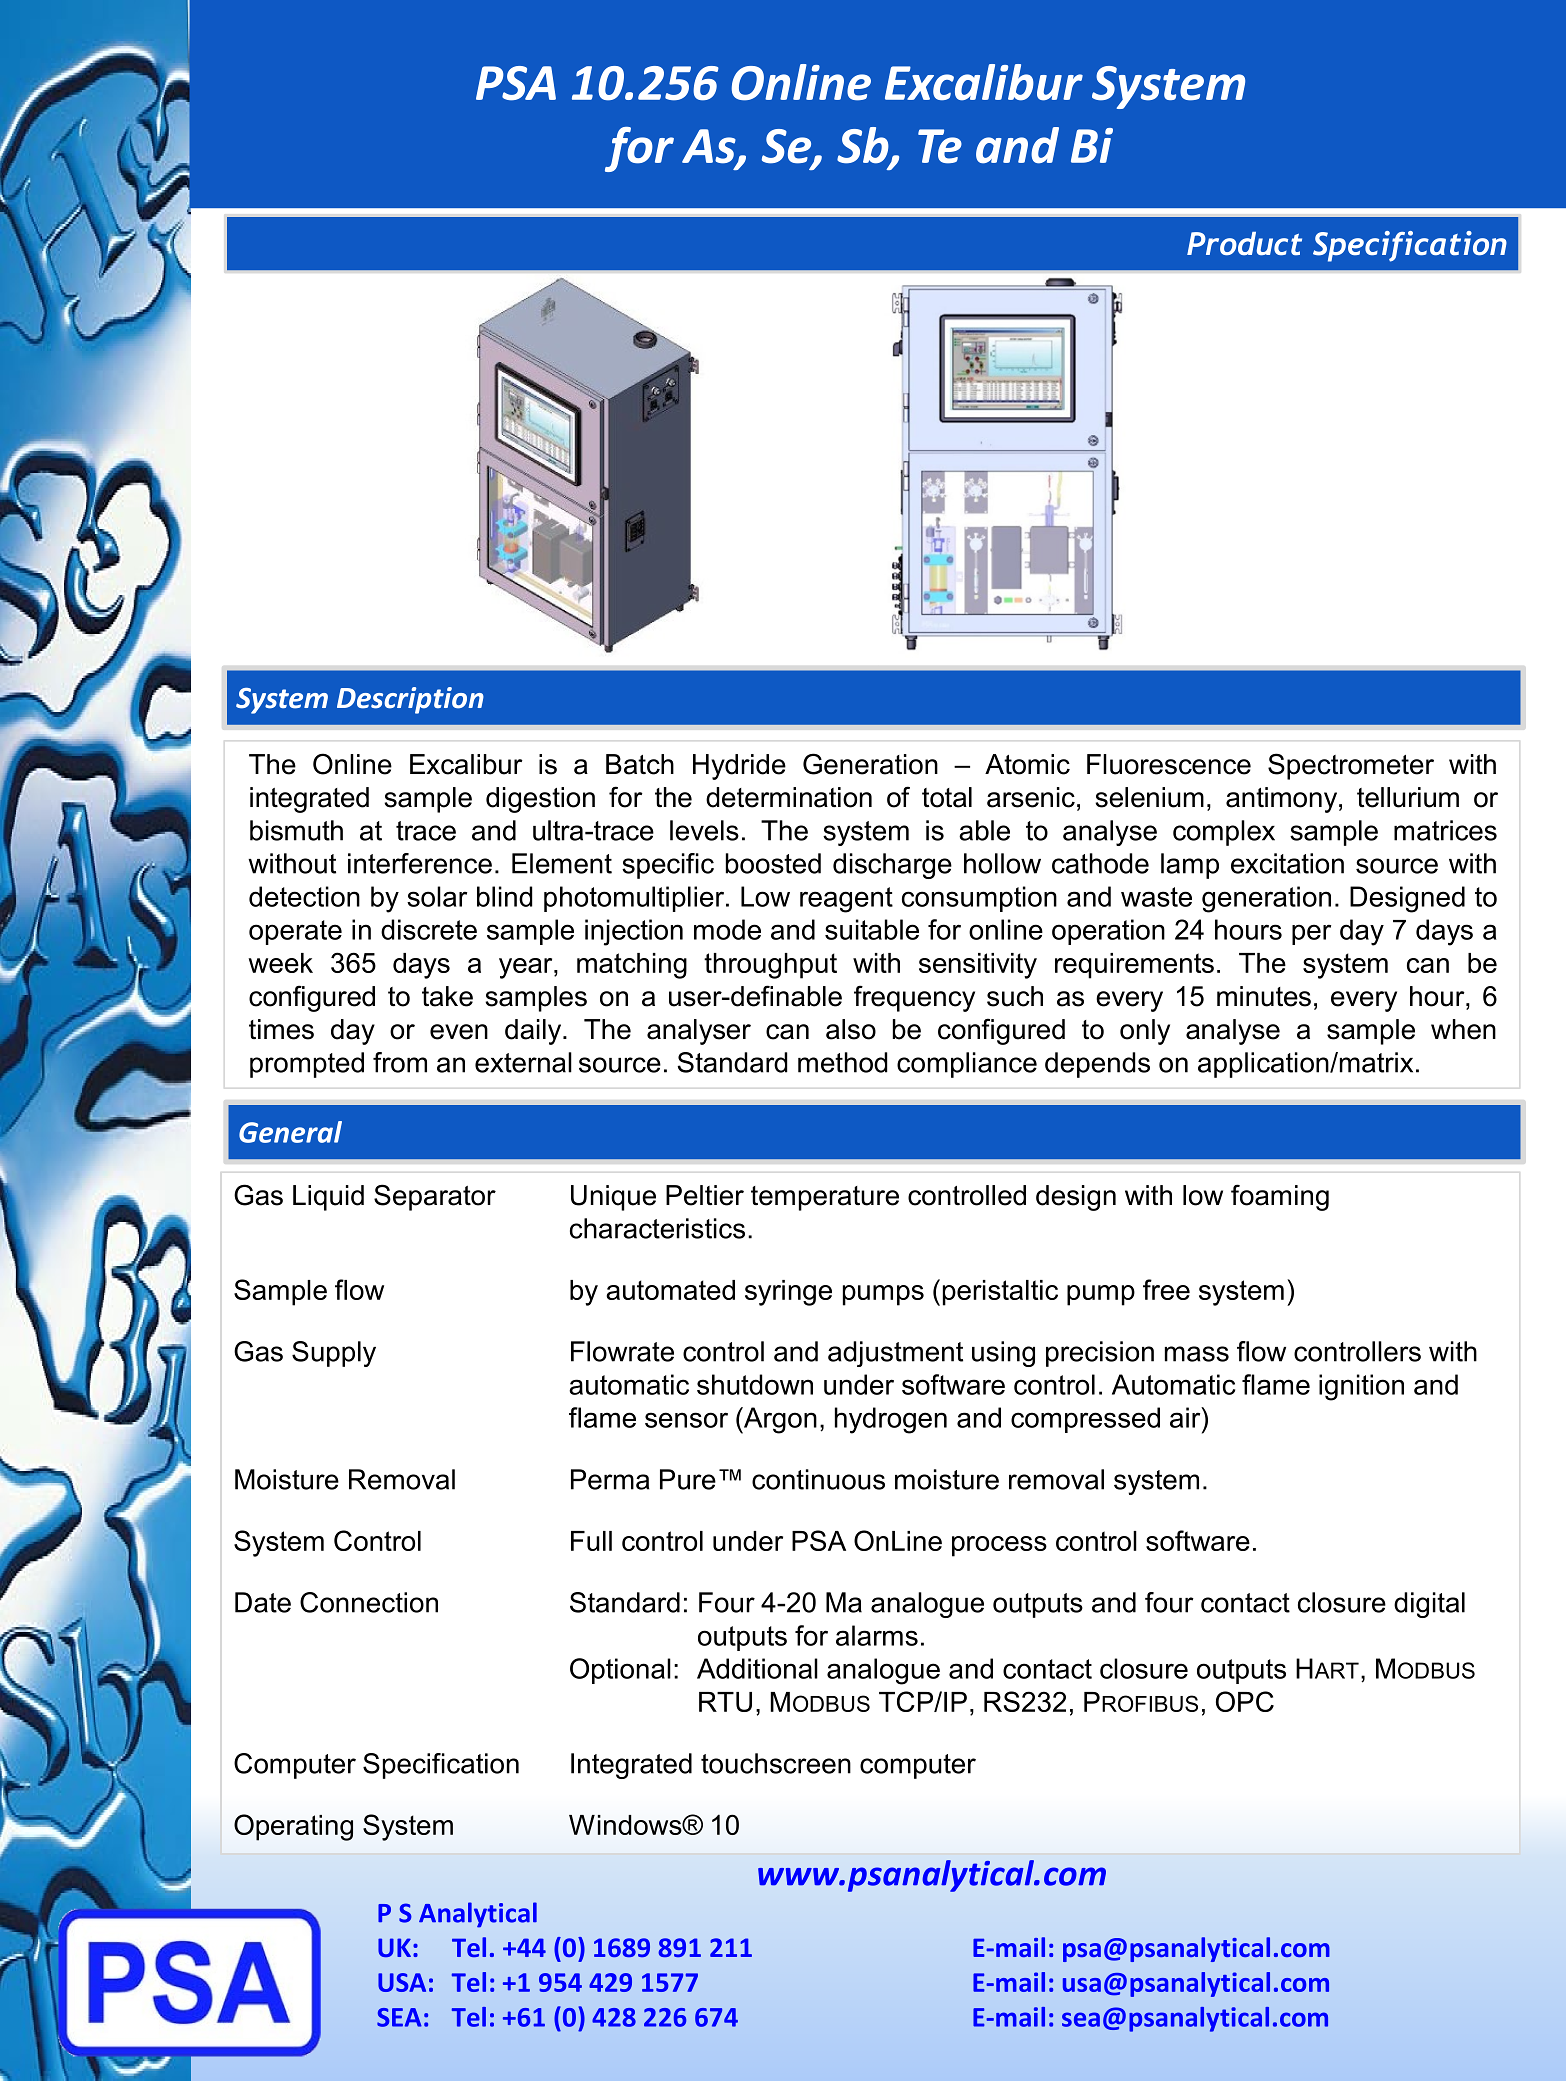 The image size is (1566, 2081). Describe the element at coordinates (1280, 1197) in the document. I see `foaming` at that location.
